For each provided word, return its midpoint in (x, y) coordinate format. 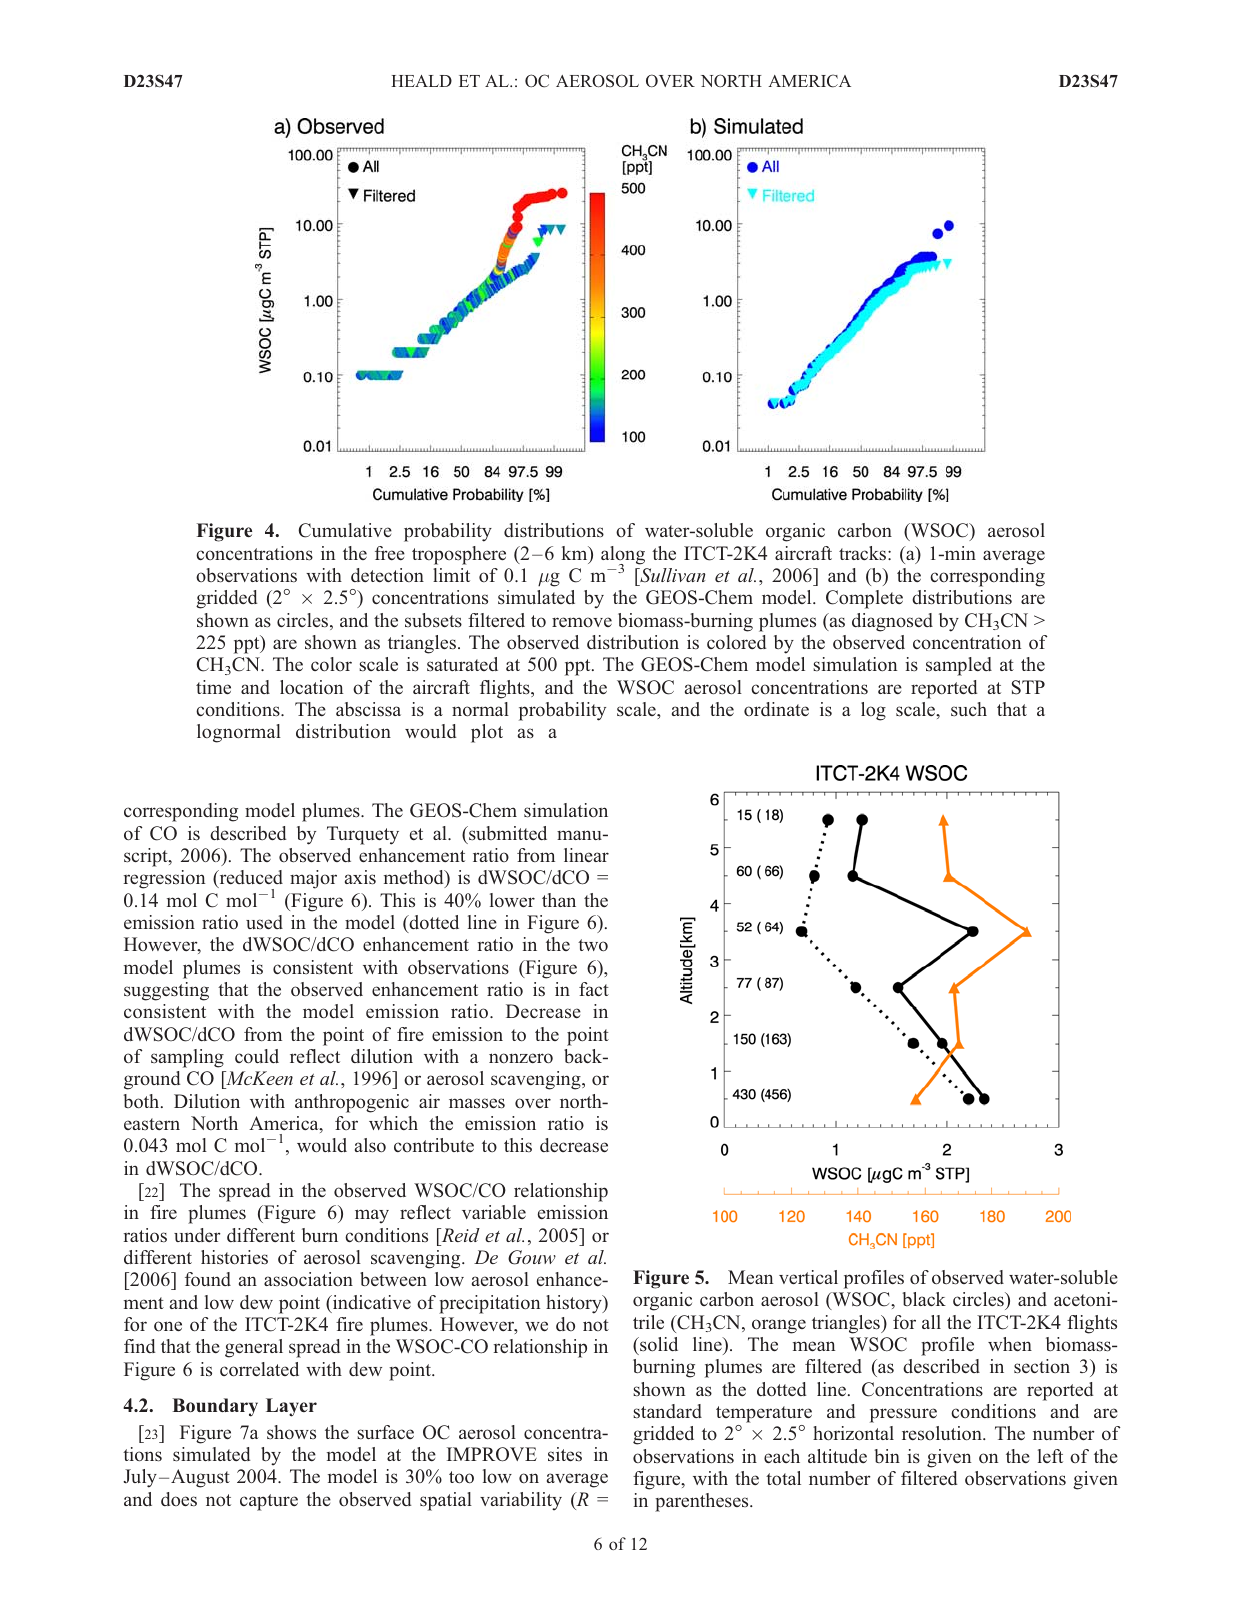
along (623, 556)
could (257, 1056)
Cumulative (345, 530)
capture (269, 1502)
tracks (864, 553)
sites (565, 1454)
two (593, 945)
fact (594, 989)
